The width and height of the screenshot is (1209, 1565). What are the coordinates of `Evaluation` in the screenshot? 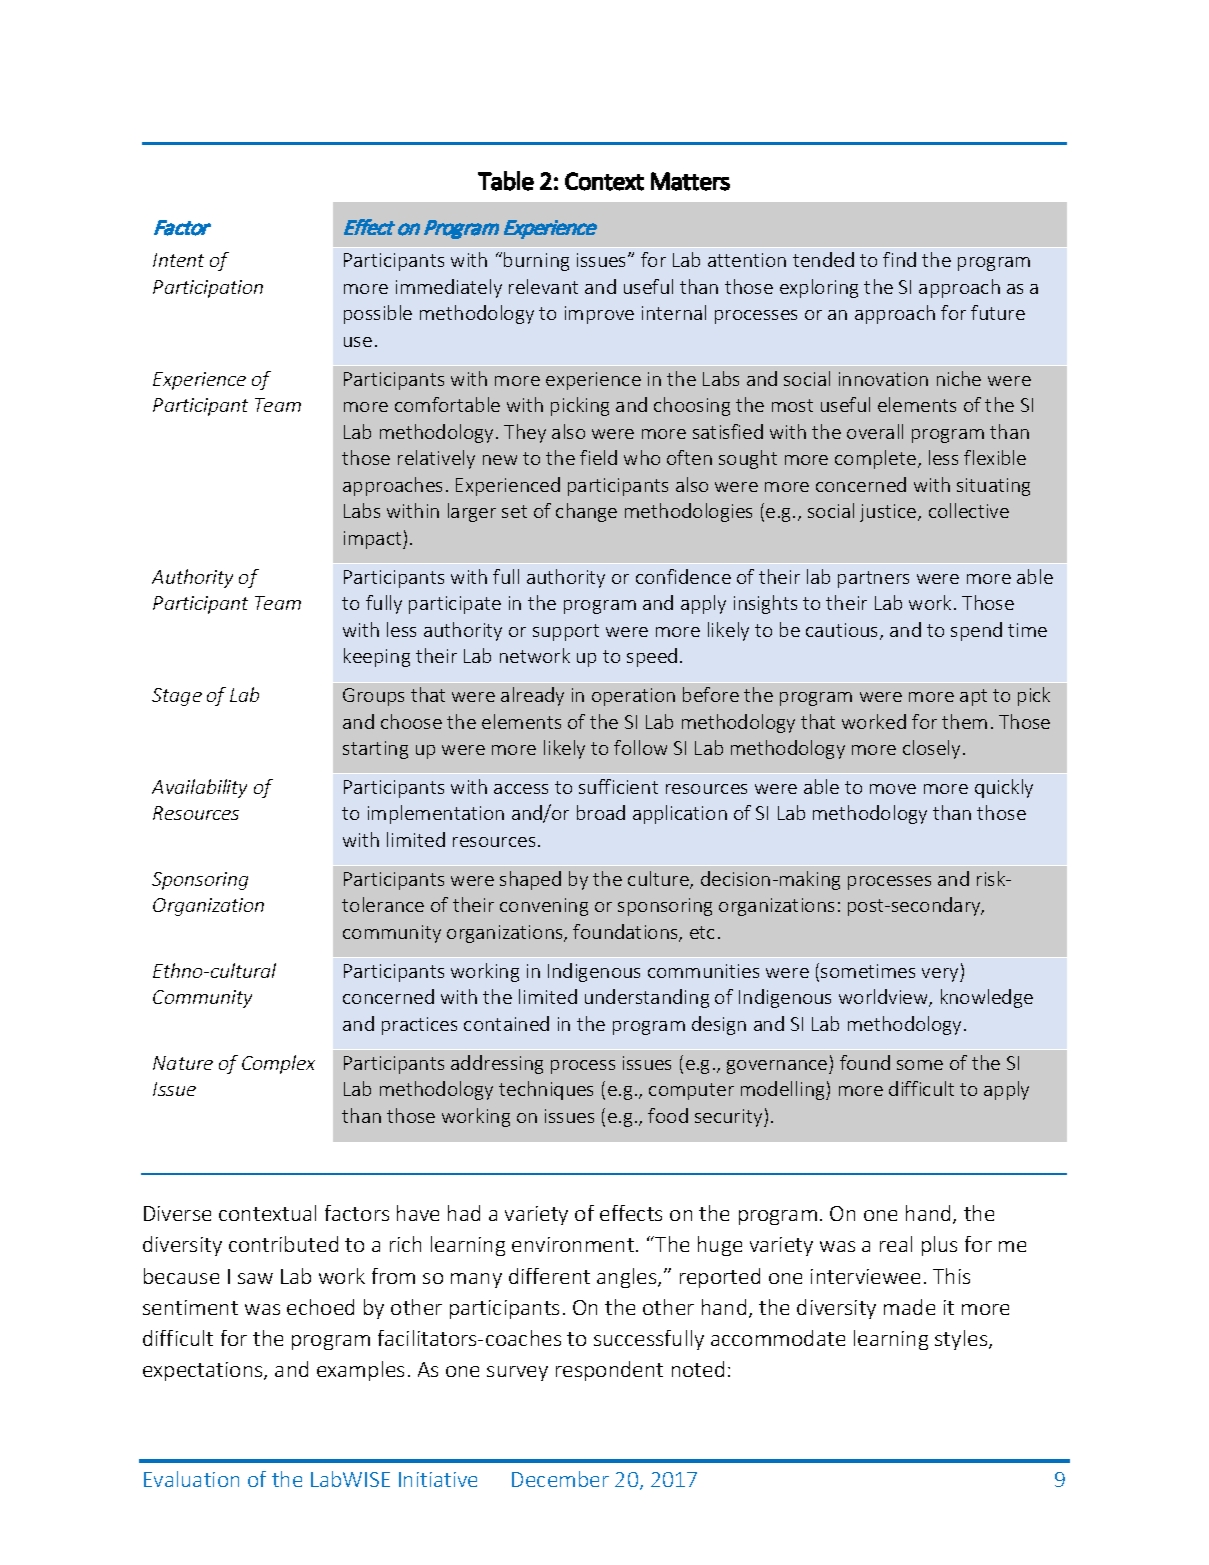 It's located at (191, 1479).
